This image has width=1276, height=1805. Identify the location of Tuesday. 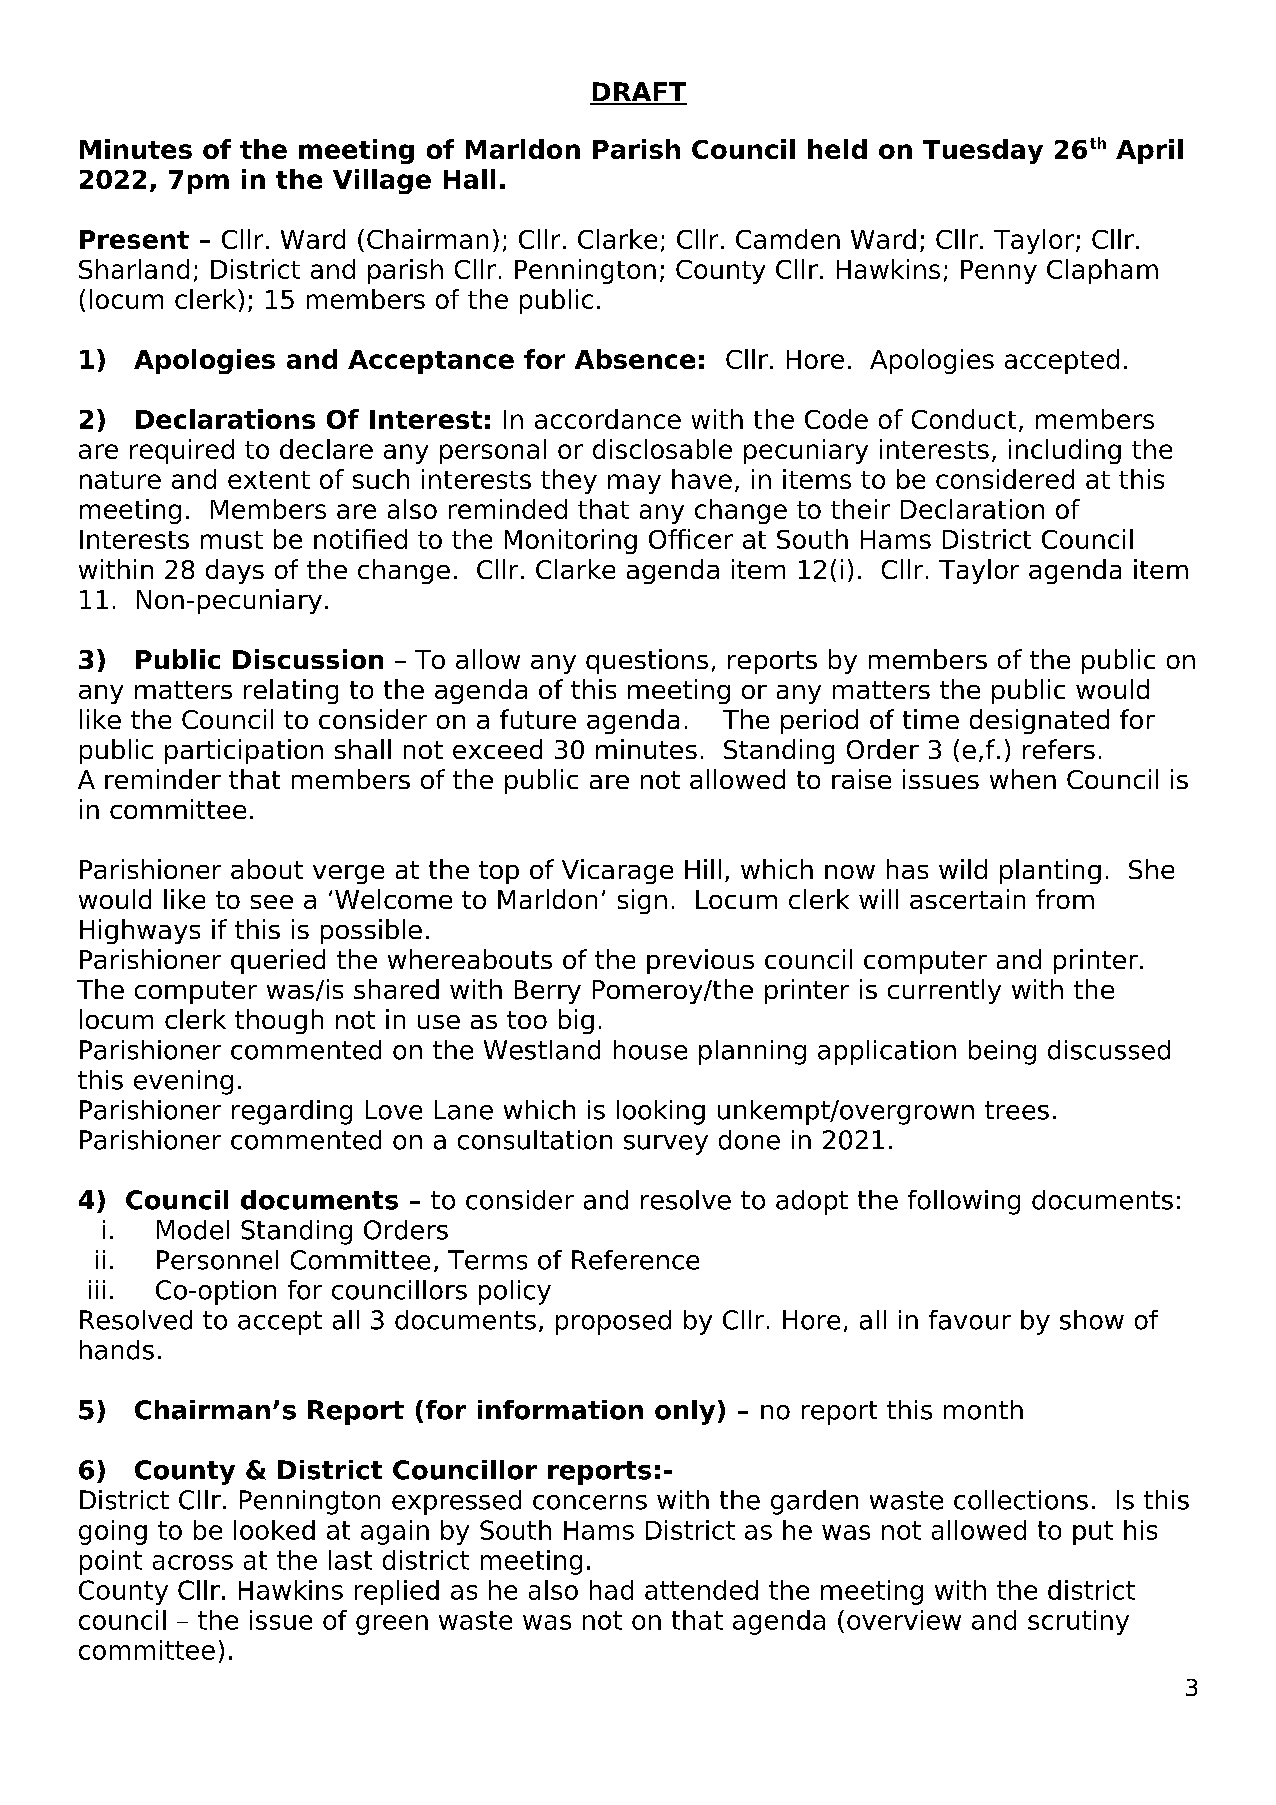
(983, 151).
